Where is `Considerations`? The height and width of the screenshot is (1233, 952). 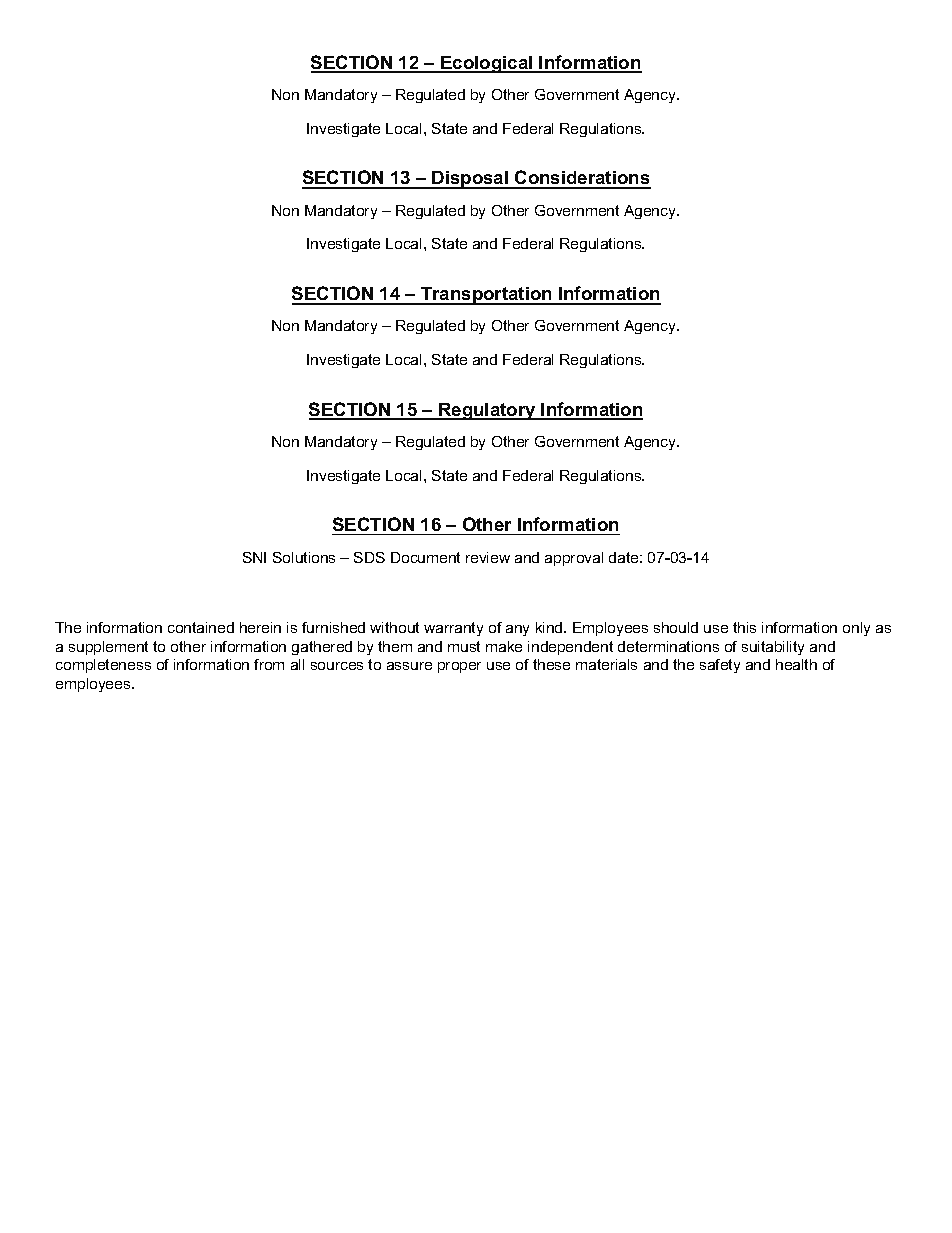
Considerations is located at coordinates (582, 179).
